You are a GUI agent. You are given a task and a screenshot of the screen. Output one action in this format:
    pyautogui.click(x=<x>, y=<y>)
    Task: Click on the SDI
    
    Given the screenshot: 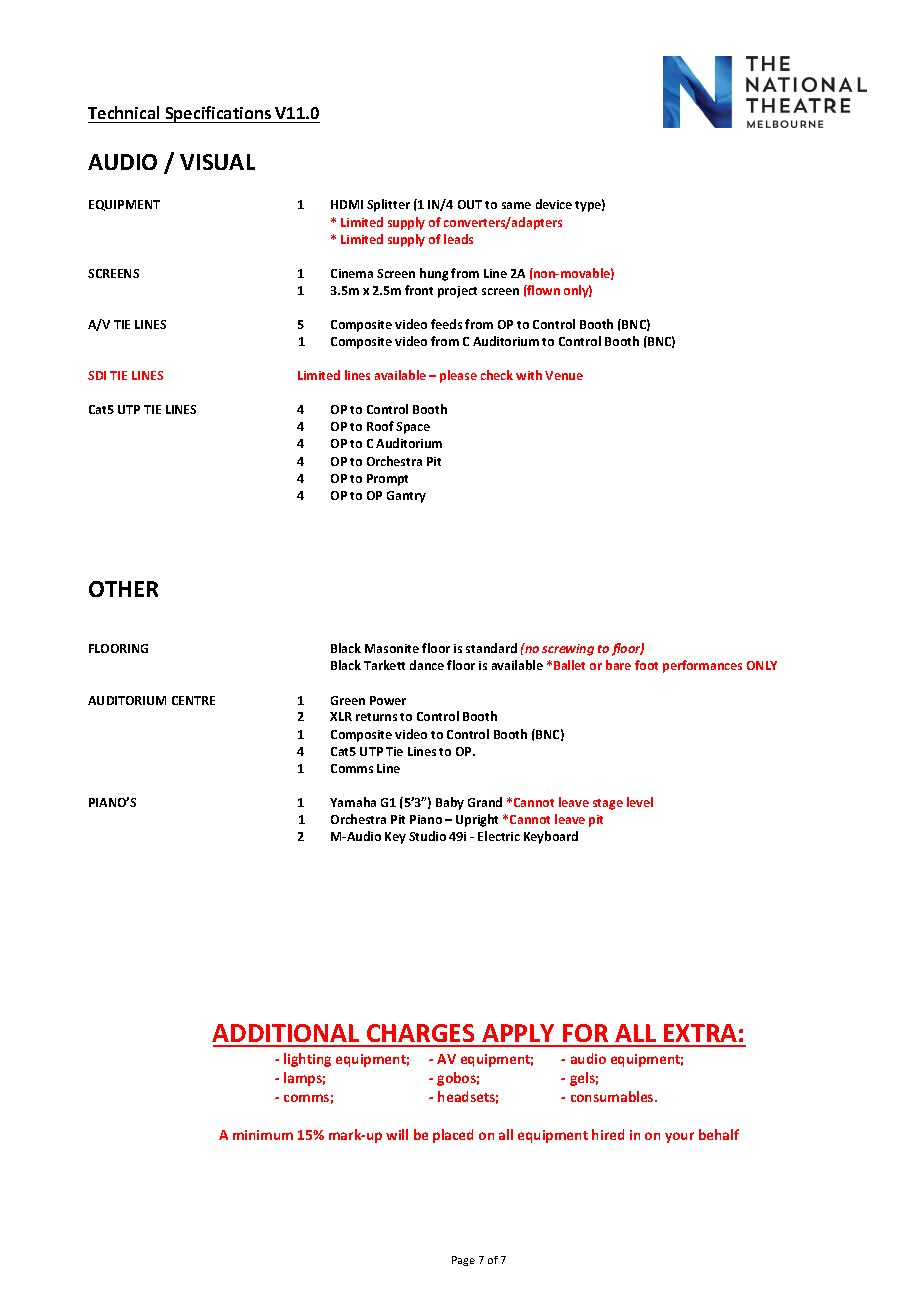 What is the action you would take?
    pyautogui.click(x=97, y=375)
